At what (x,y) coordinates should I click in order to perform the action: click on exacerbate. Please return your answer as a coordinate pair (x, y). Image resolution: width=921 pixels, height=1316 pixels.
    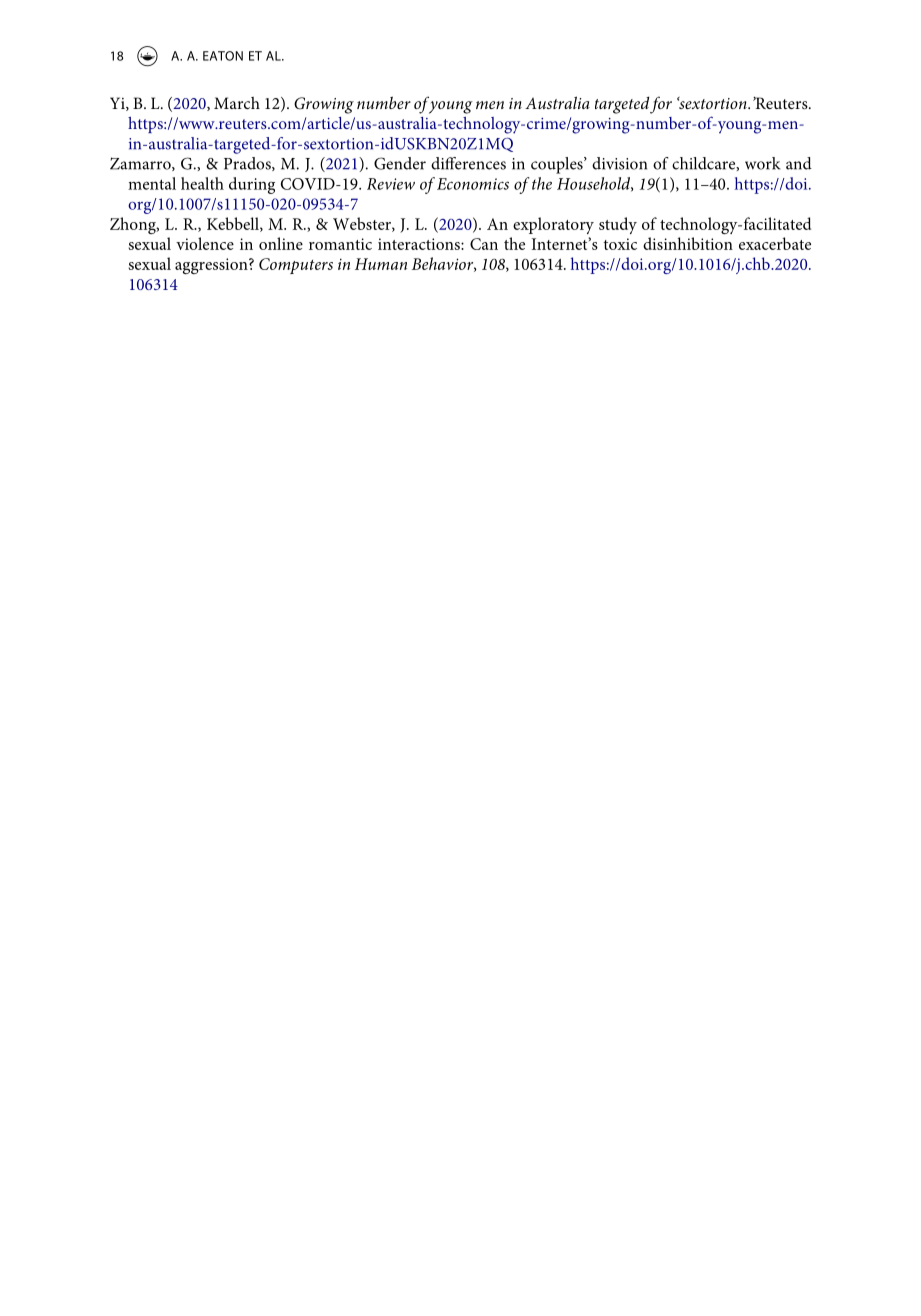
    Looking at the image, I should click on (775, 243).
